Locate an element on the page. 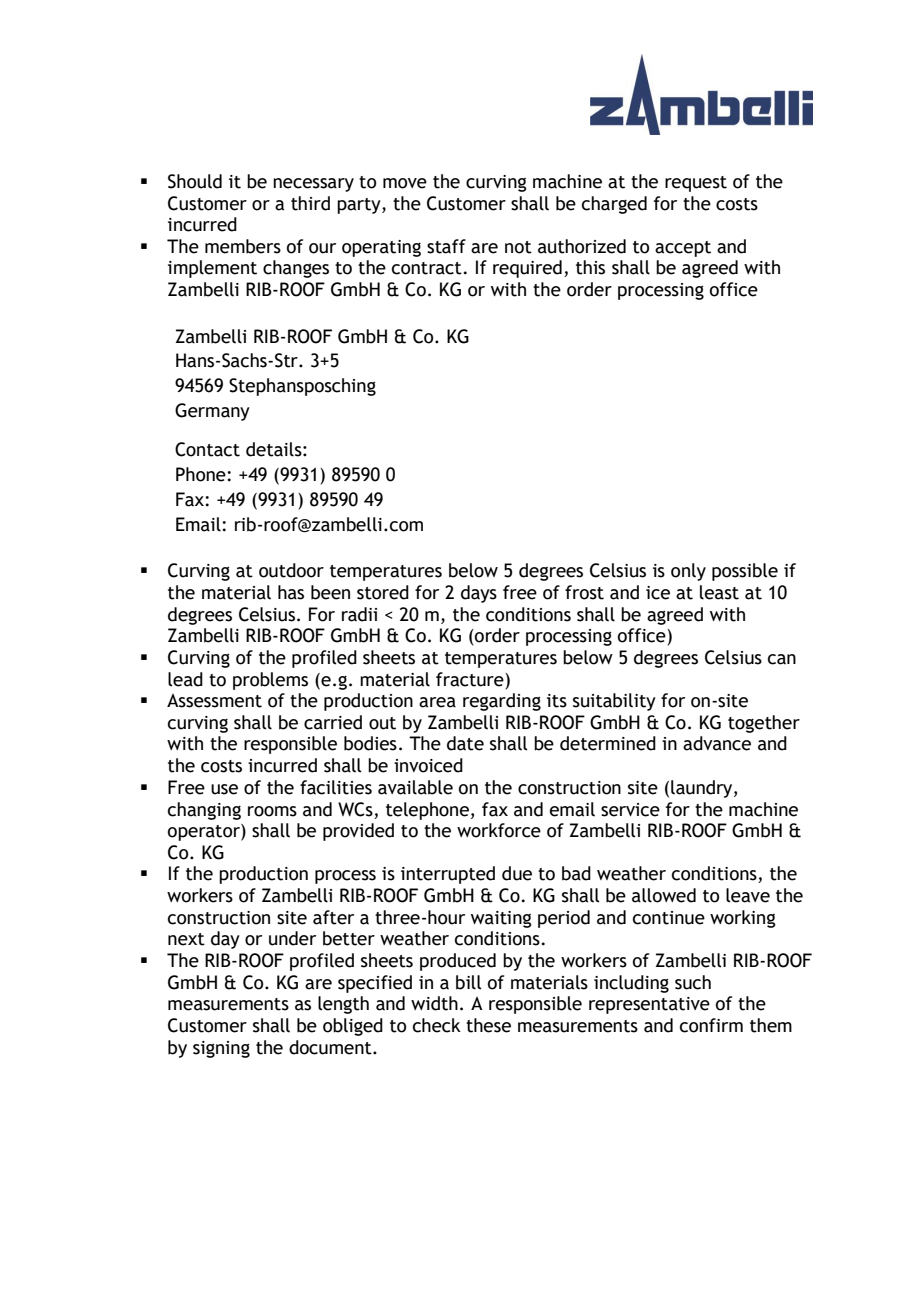 Image resolution: width=924 pixels, height=1308 pixels. service is located at coordinates (630, 810).
